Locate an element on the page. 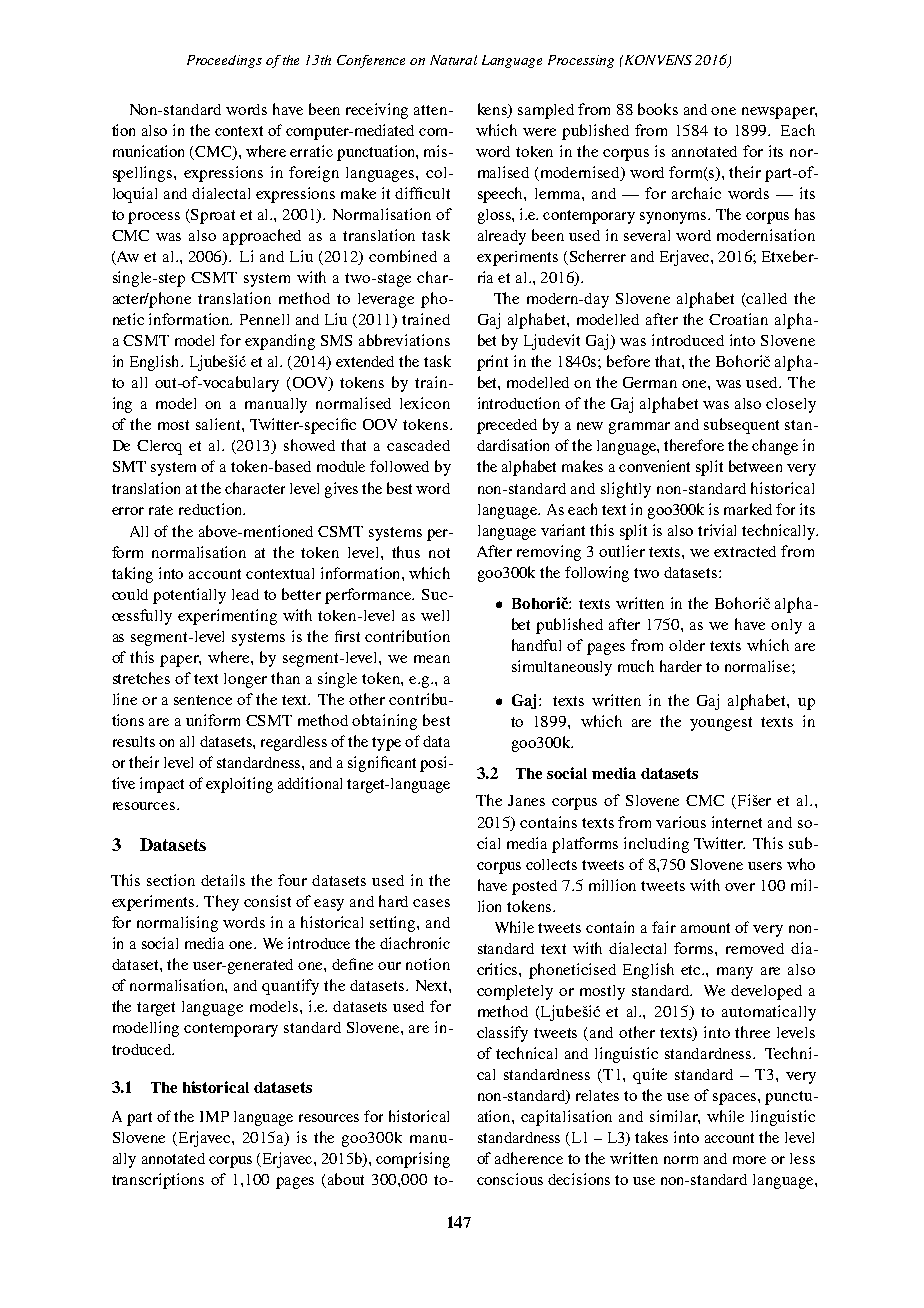  well is located at coordinates (435, 615).
